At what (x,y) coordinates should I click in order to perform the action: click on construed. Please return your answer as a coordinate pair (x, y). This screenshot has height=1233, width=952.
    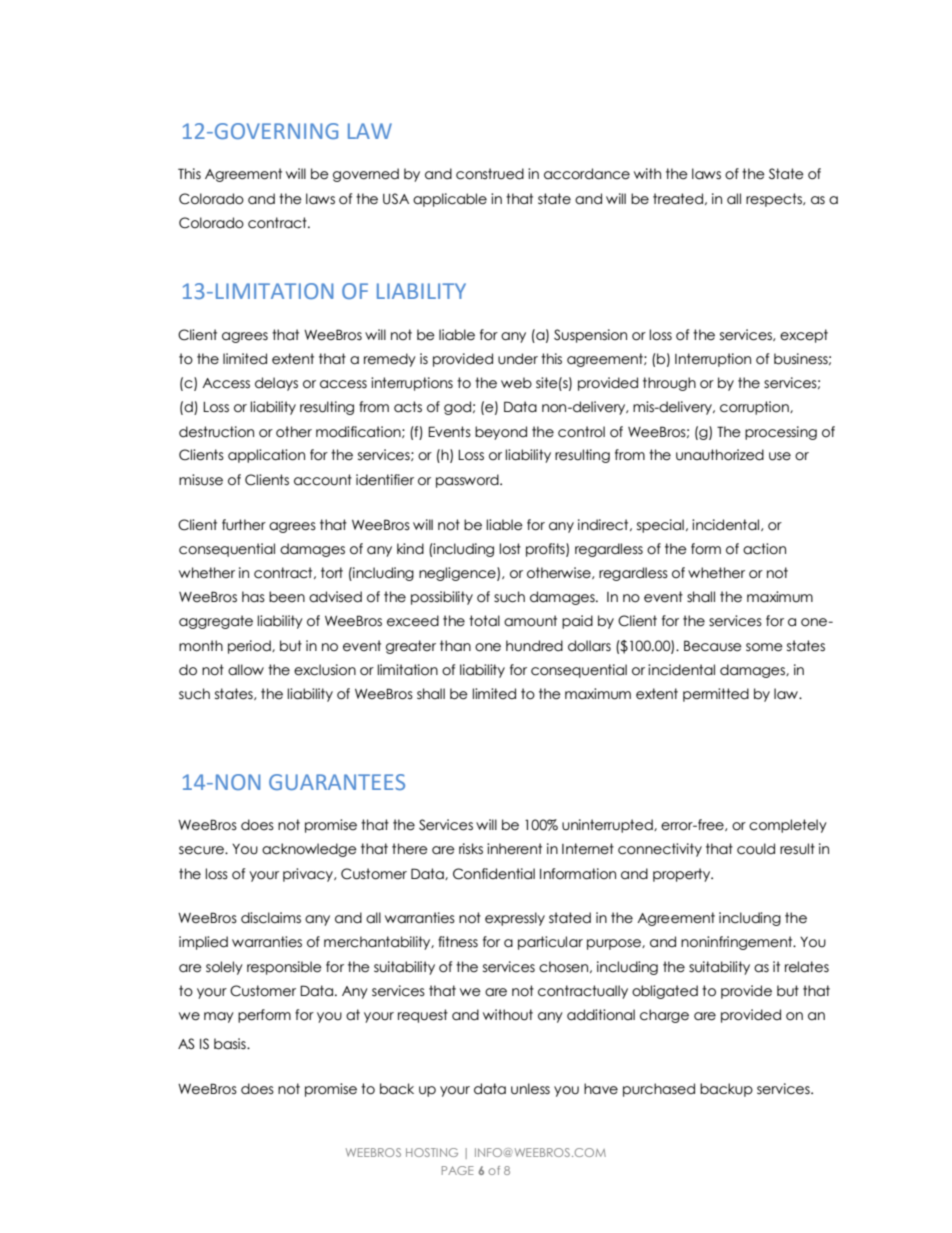
    Looking at the image, I should click on (490, 174).
